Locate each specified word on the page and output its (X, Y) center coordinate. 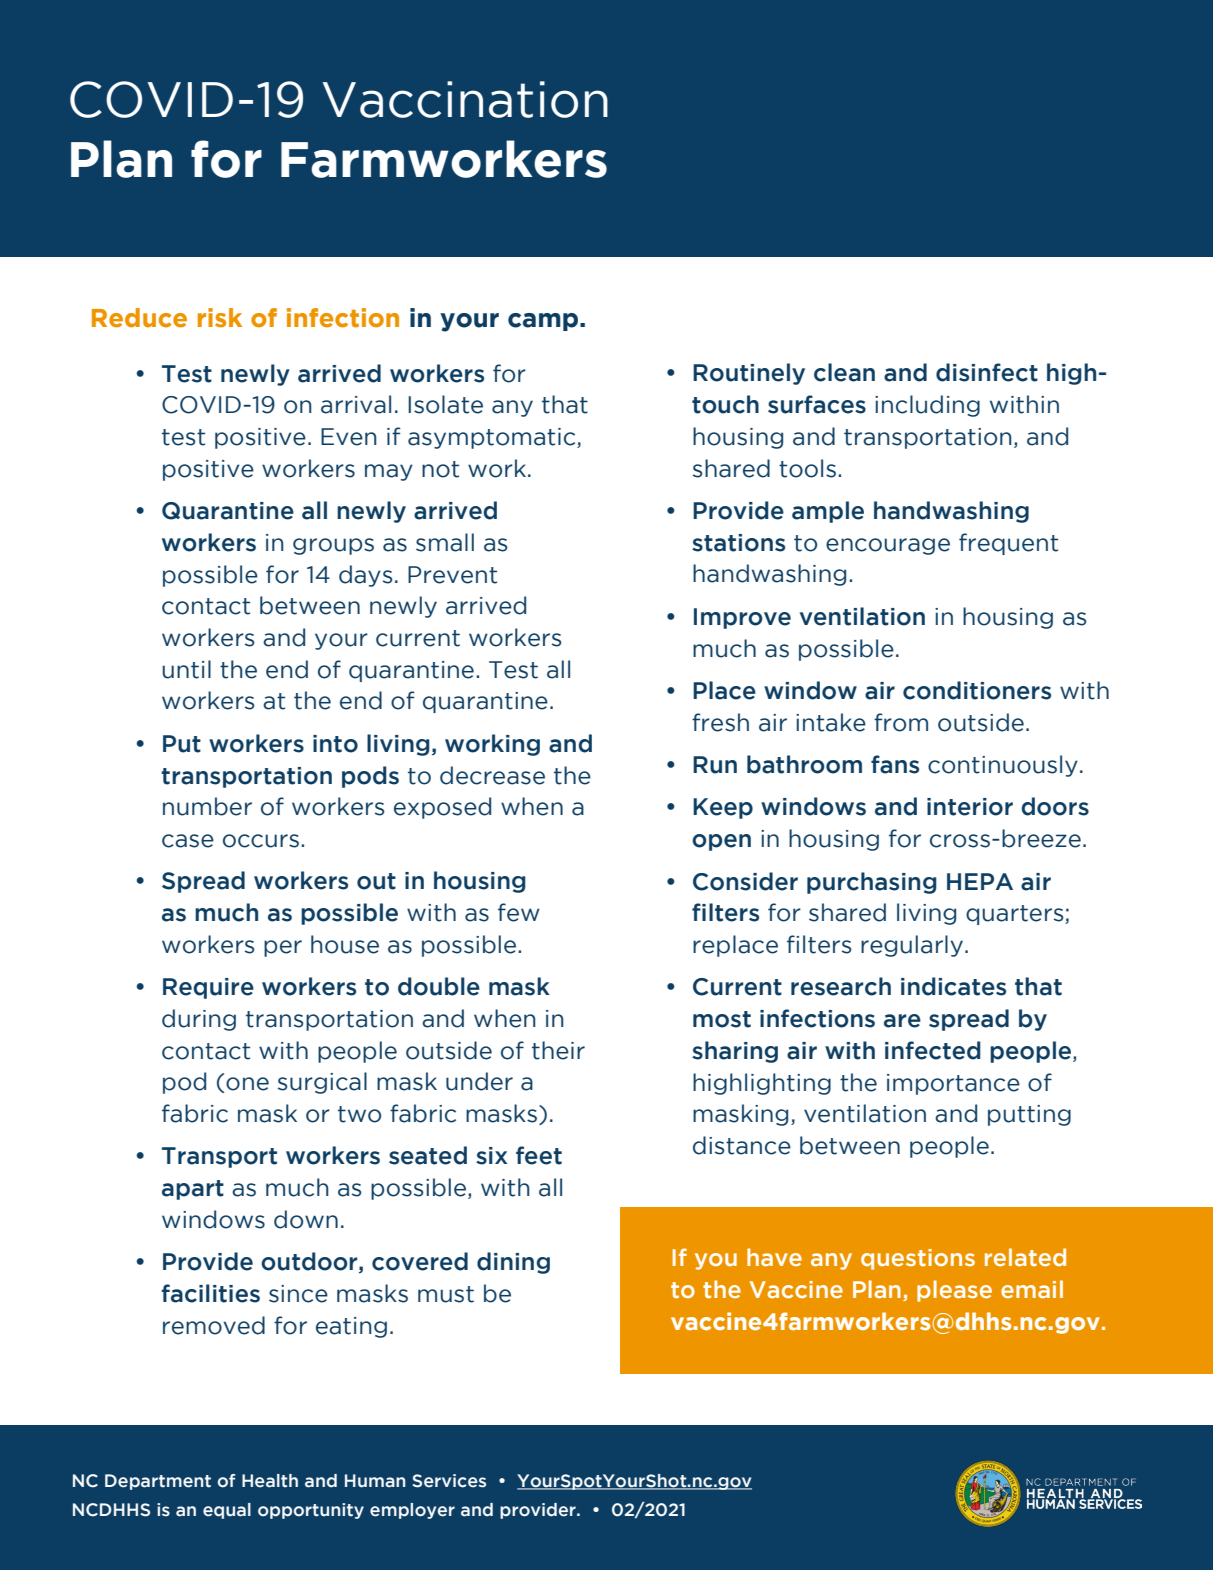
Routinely (749, 374)
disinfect (987, 372)
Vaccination (465, 99)
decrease (492, 775)
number (207, 806)
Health (270, 1481)
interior (970, 807)
